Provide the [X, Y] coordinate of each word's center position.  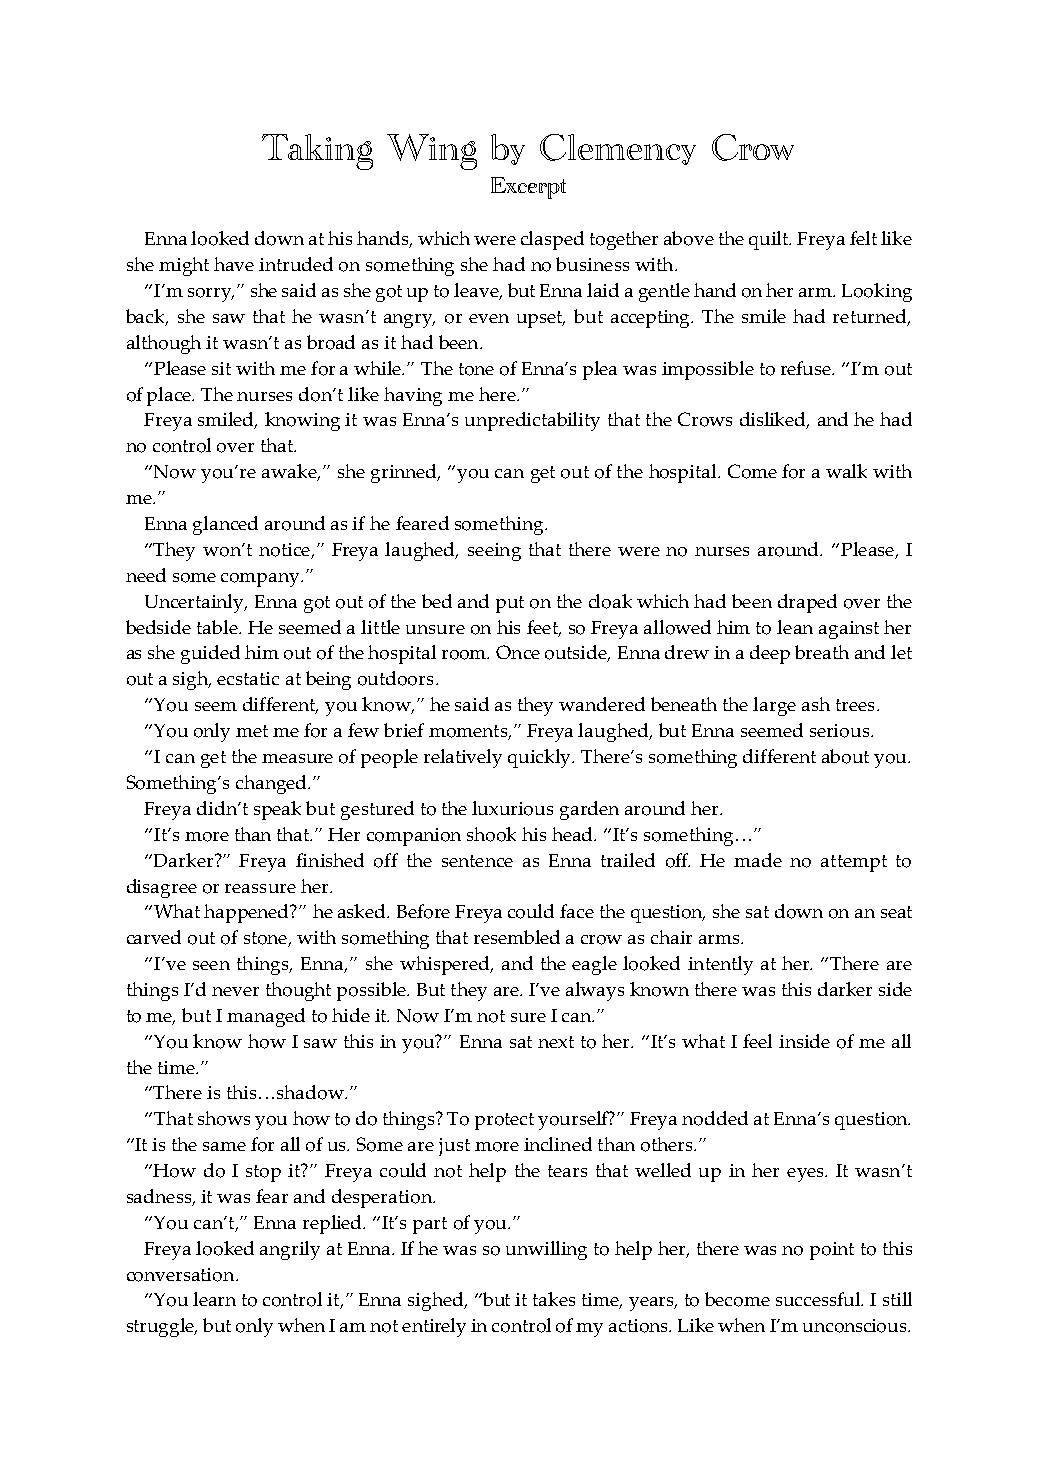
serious [841, 731]
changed [272, 784]
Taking [317, 152]
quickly [541, 758]
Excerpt [528, 188]
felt [863, 238]
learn [214, 1299]
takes [554, 1299]
